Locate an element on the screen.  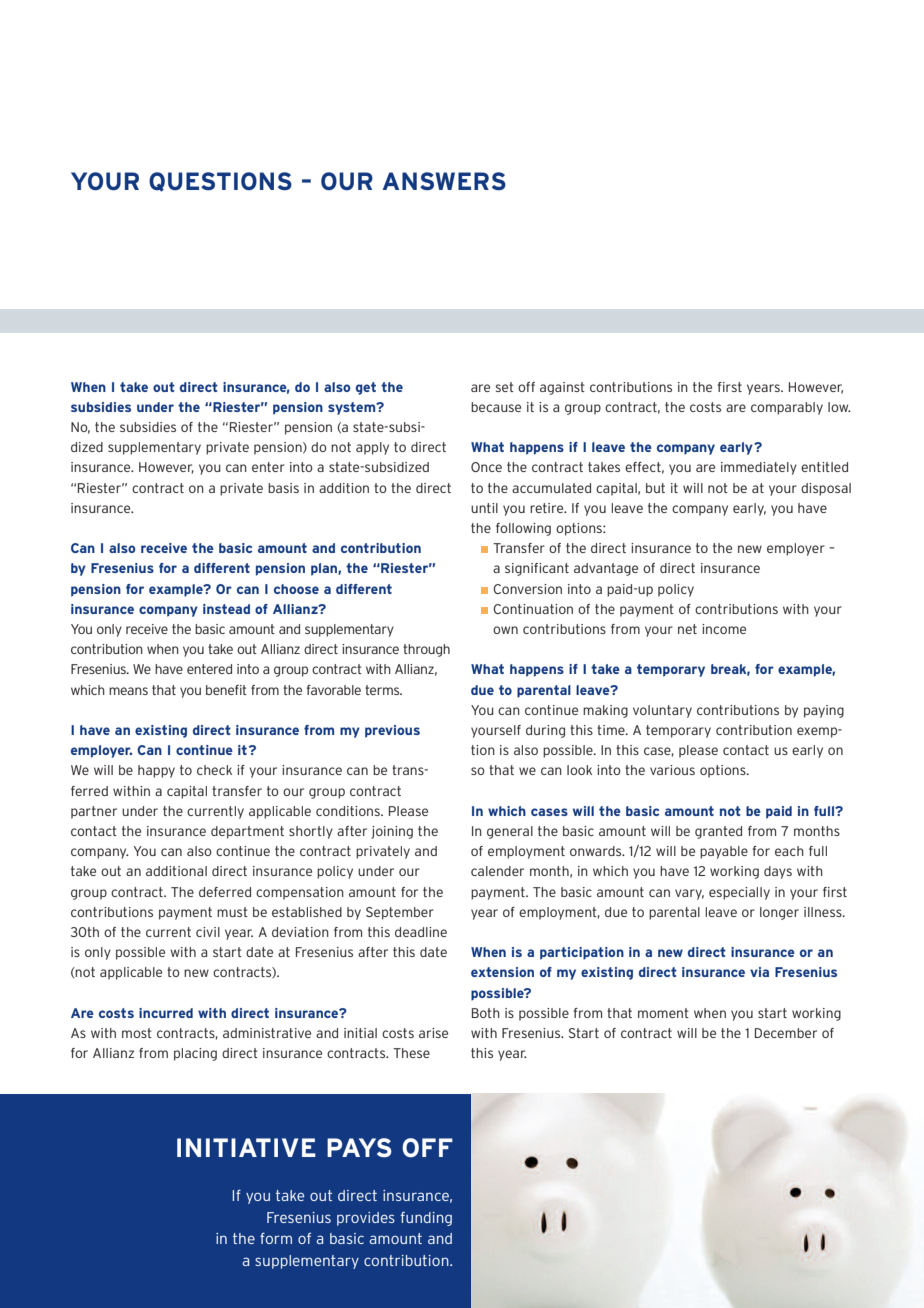
happy is located at coordinates (156, 771).
